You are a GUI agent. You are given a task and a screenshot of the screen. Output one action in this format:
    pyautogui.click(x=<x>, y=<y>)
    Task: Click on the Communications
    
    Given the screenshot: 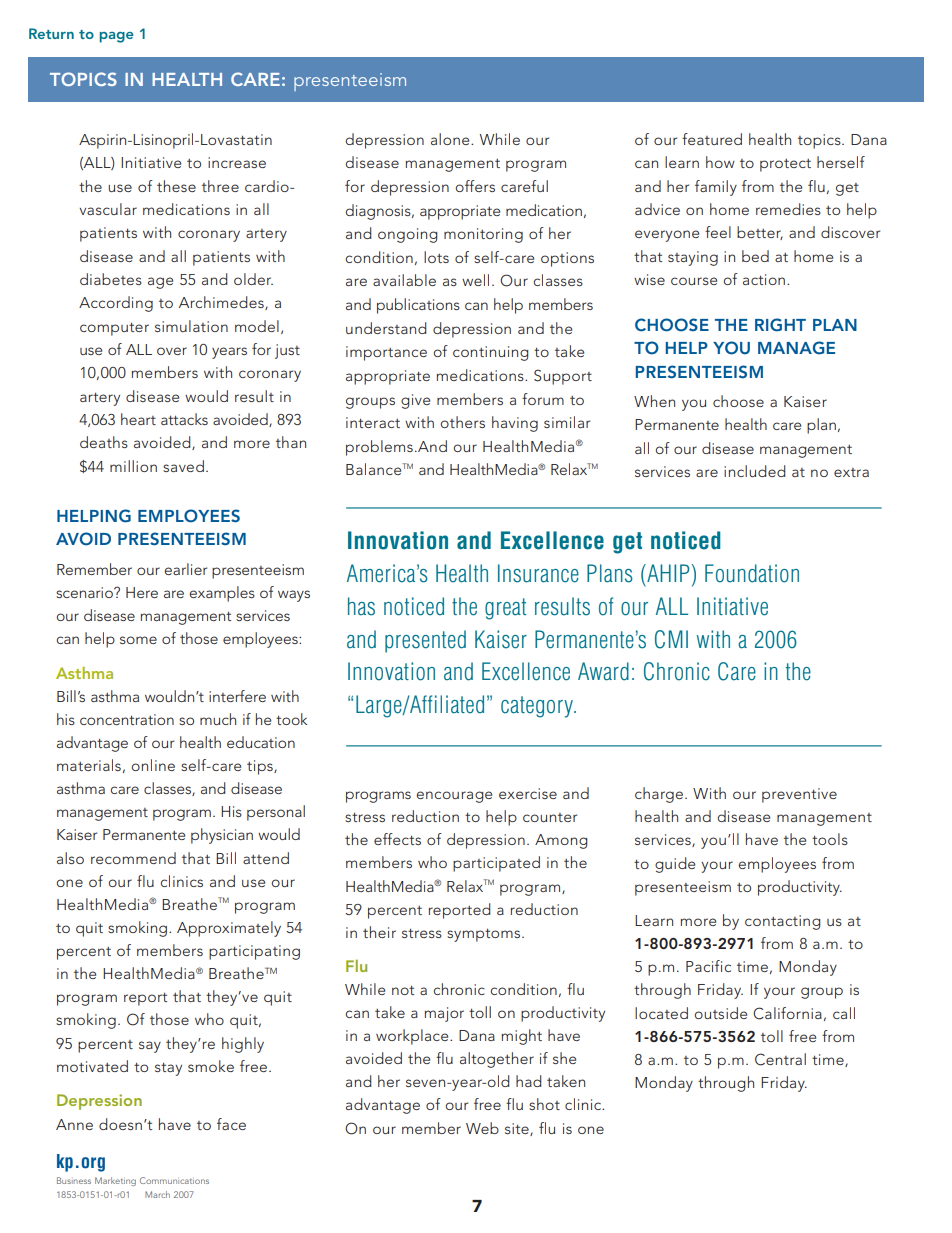 What is the action you would take?
    pyautogui.click(x=174, y=1180)
